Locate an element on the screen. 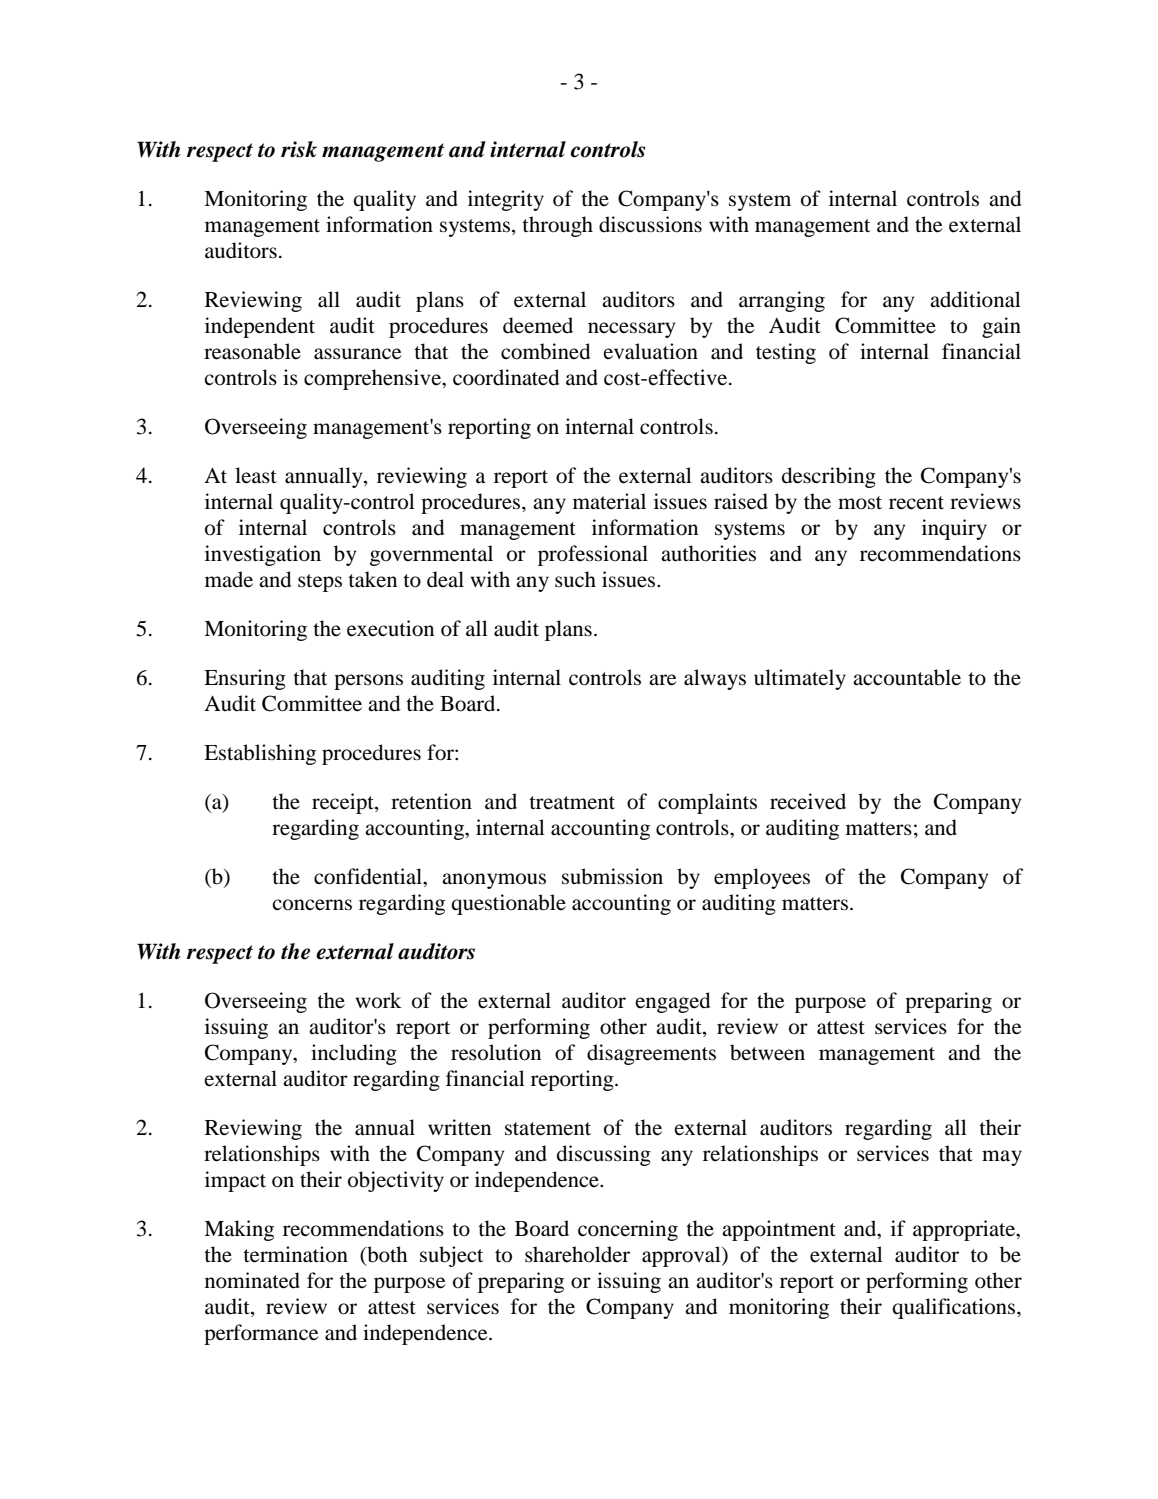  risk is located at coordinates (299, 149).
